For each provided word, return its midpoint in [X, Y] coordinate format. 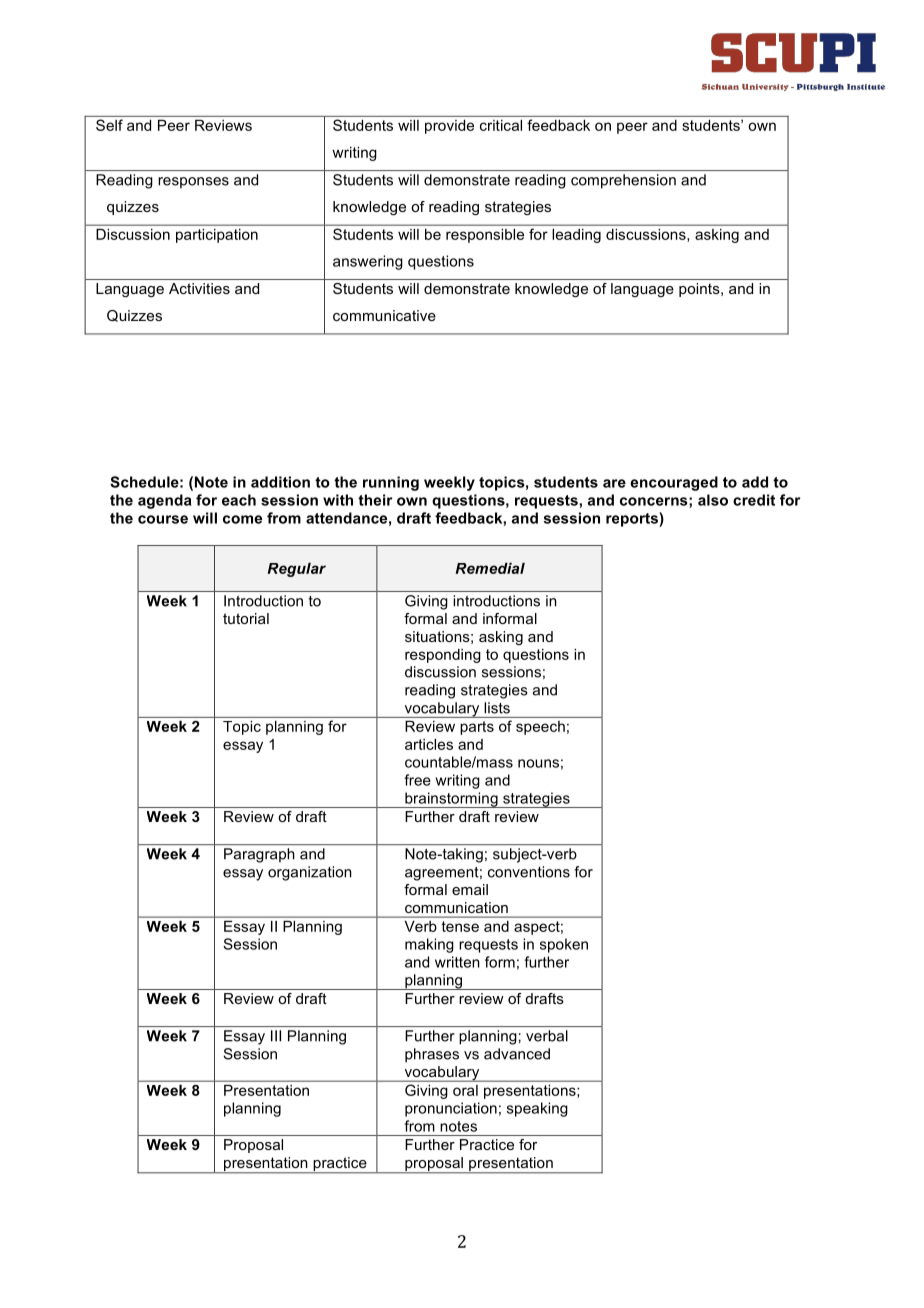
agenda [165, 501]
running [391, 483]
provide [449, 127]
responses [193, 183]
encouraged [674, 483]
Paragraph [259, 855]
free [417, 780]
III [276, 1036]
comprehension [623, 181]
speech [540, 728]
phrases [432, 1055]
